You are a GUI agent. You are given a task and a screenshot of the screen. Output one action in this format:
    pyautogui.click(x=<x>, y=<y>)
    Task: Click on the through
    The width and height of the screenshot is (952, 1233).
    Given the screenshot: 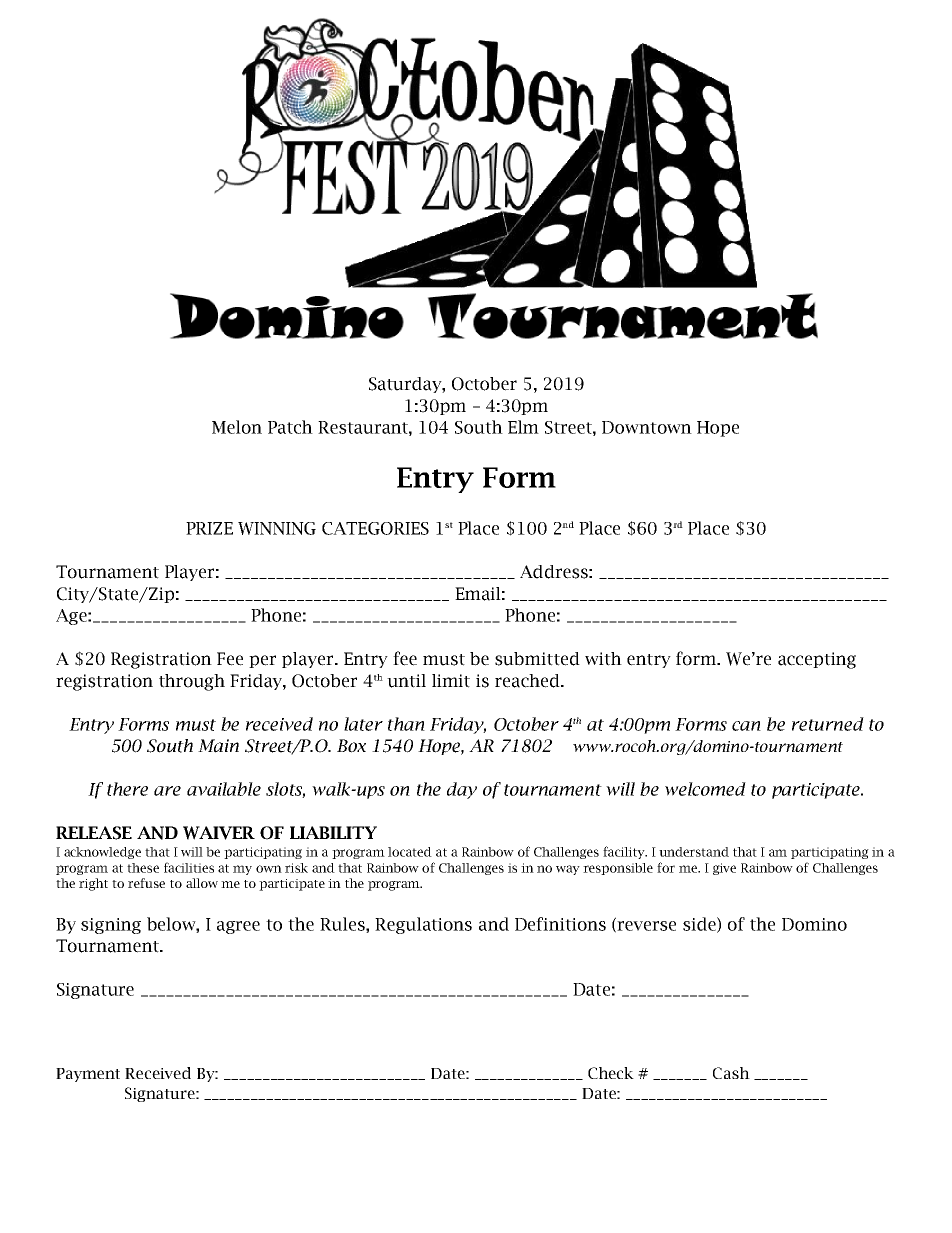 What is the action you would take?
    pyautogui.click(x=192, y=682)
